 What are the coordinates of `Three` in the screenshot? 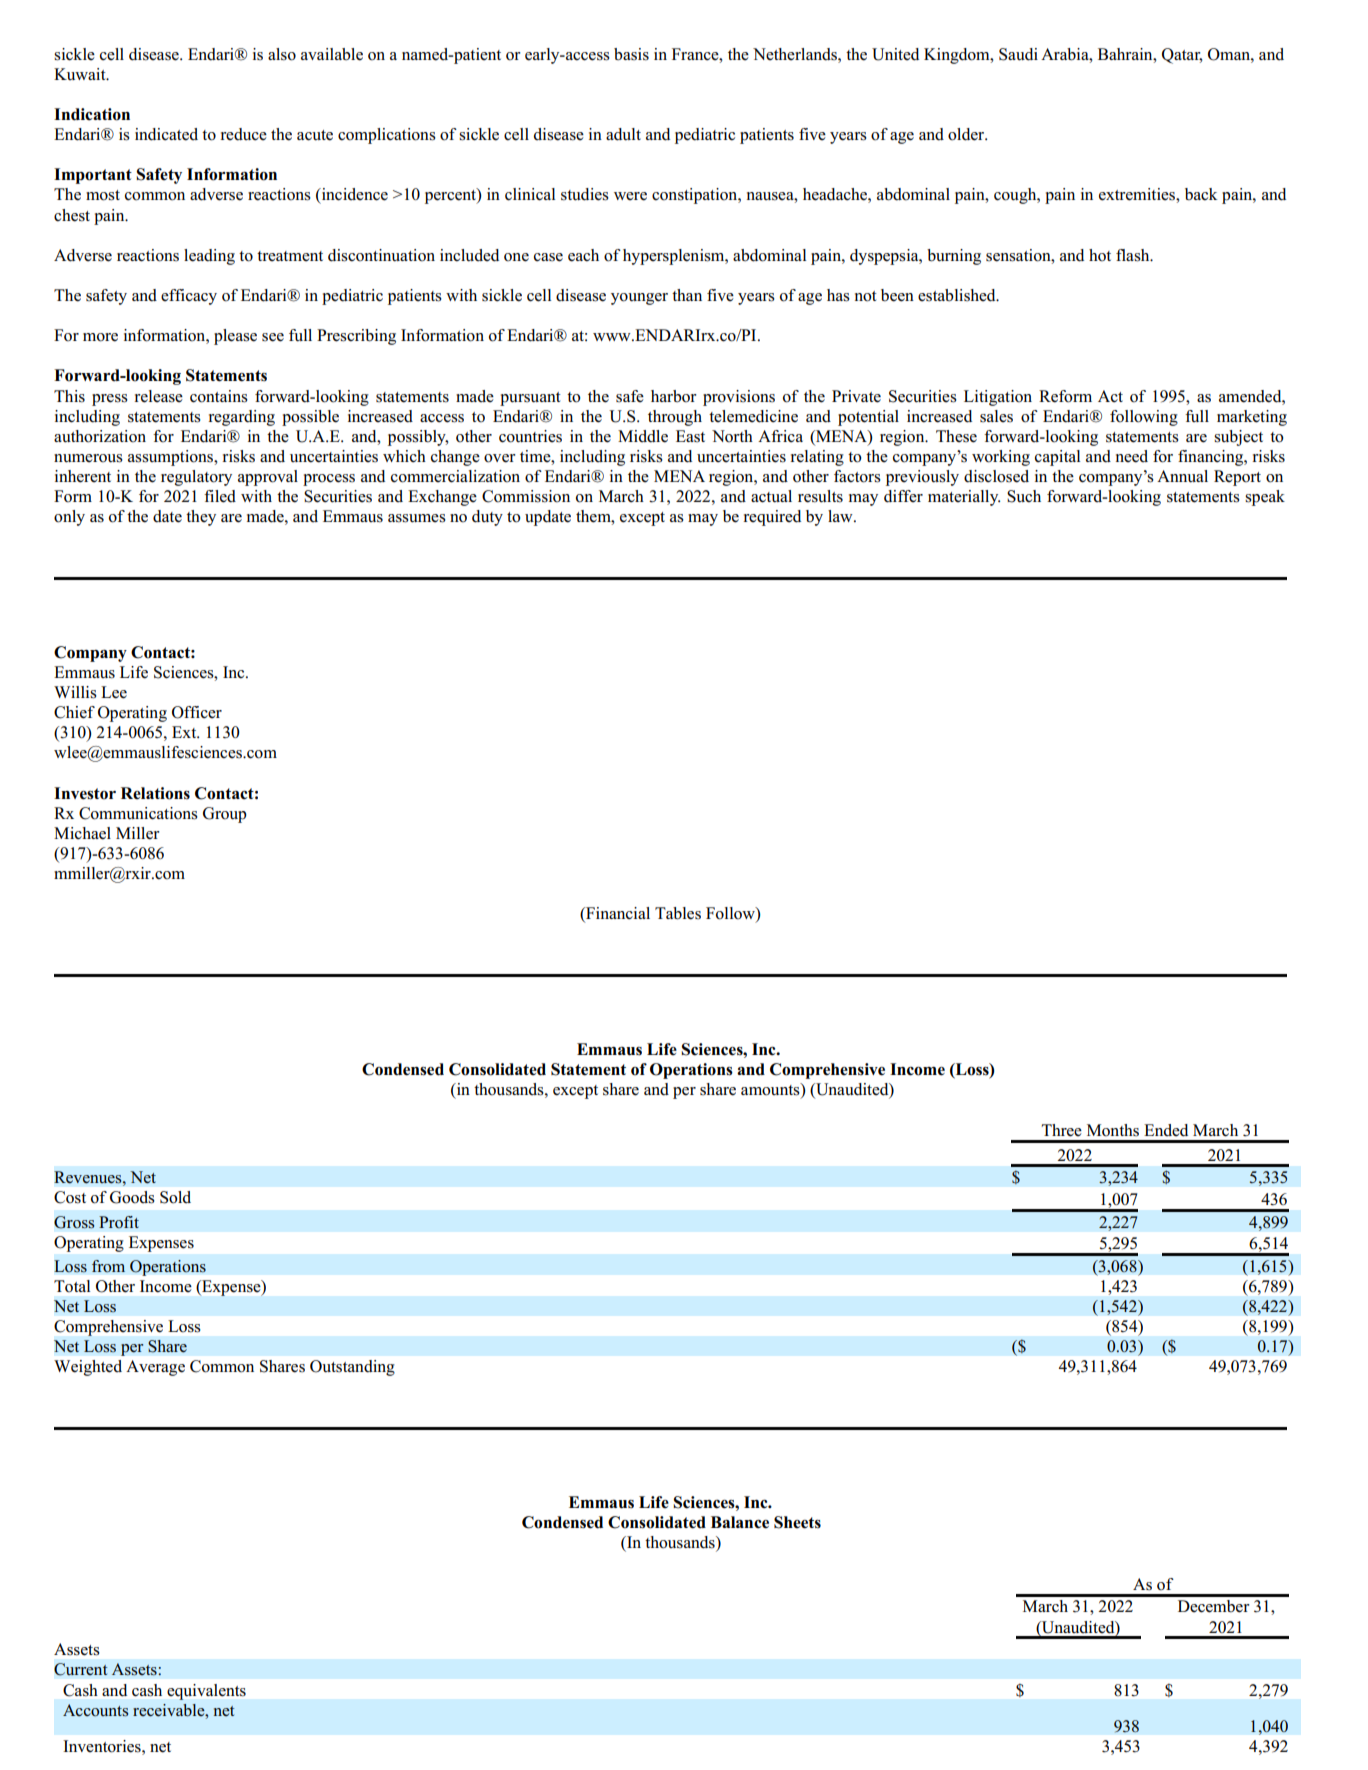 It's located at (1062, 1130).
